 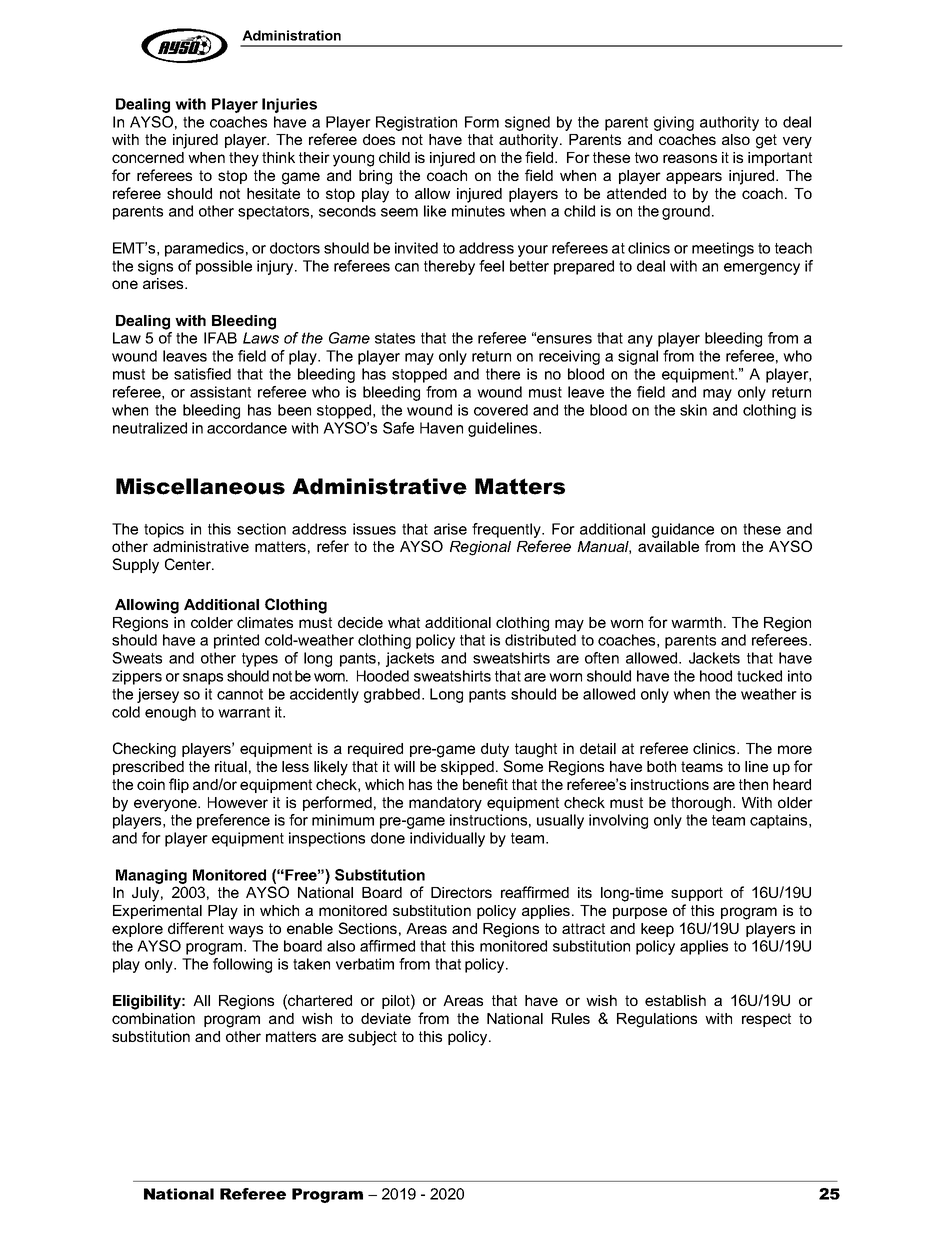 I want to click on following, so click(x=242, y=965).
